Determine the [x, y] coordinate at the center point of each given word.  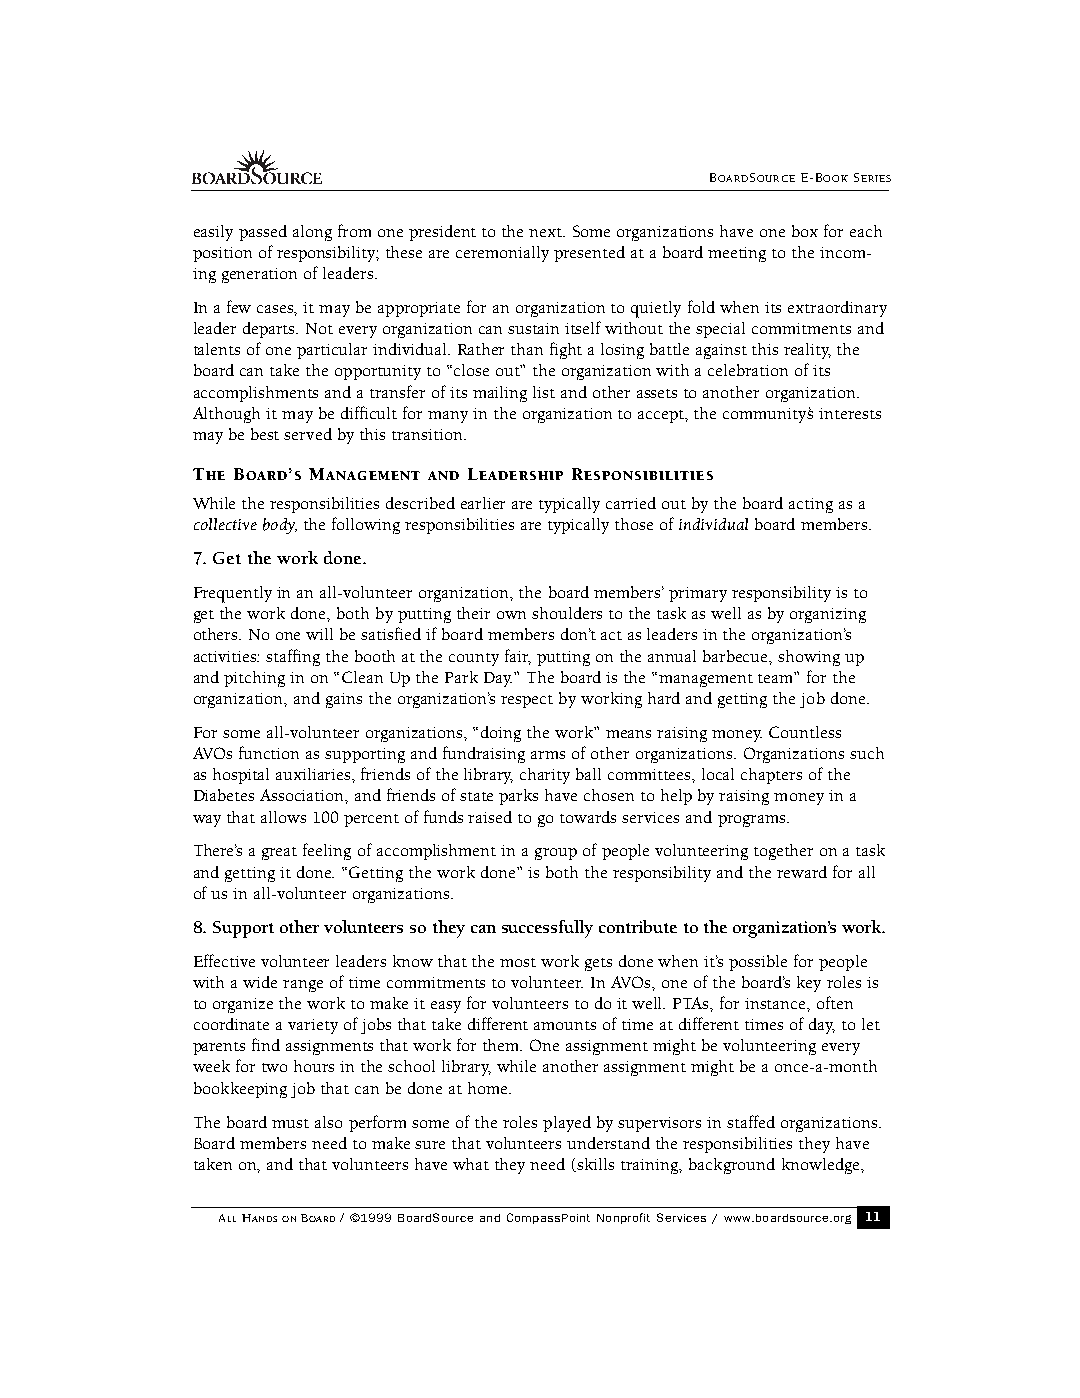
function [269, 752]
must [290, 1123]
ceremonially [502, 254]
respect [527, 701]
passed [263, 233]
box [805, 231]
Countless [805, 732]
